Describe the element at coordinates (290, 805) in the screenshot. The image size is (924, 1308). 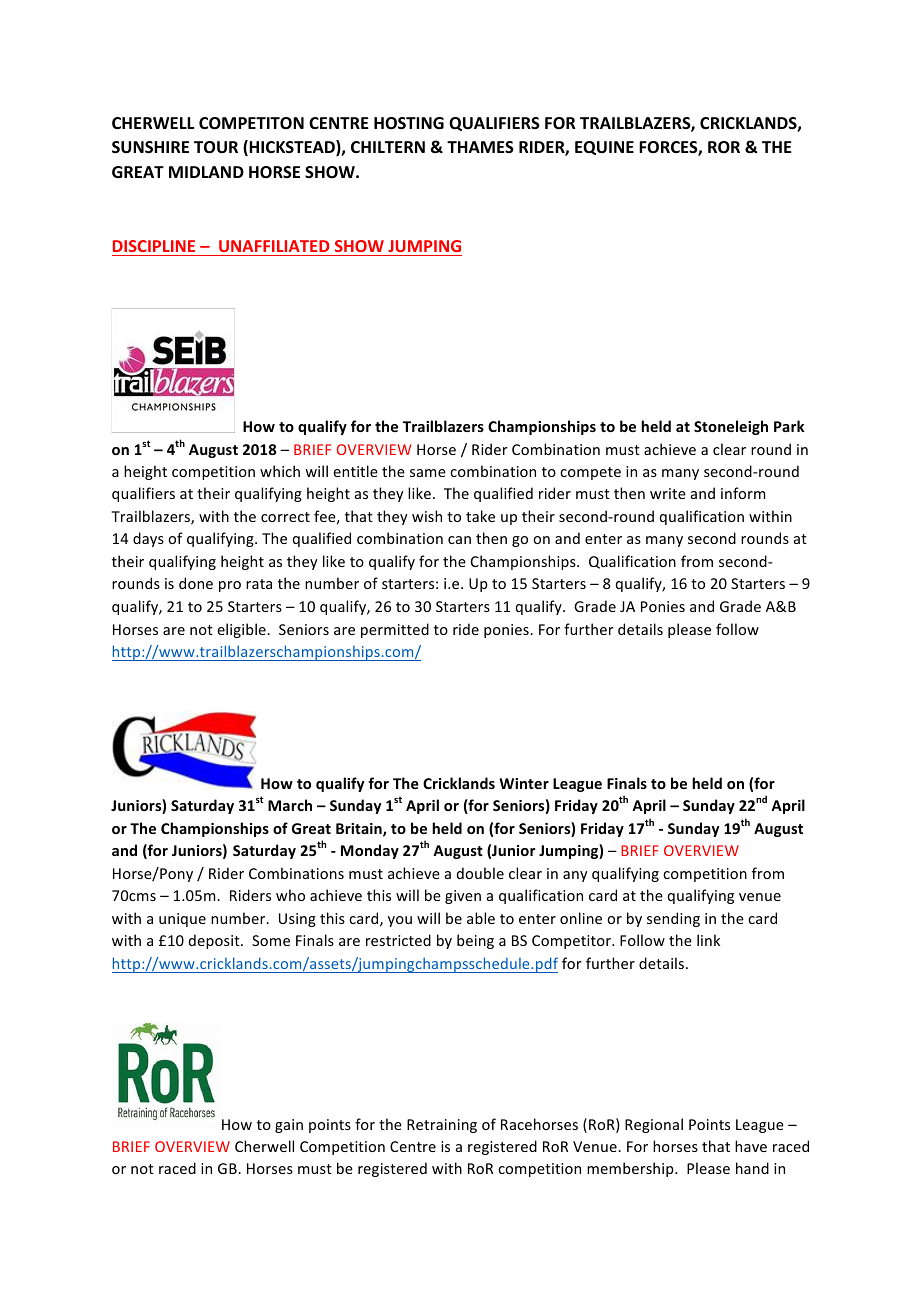
I see `March` at that location.
